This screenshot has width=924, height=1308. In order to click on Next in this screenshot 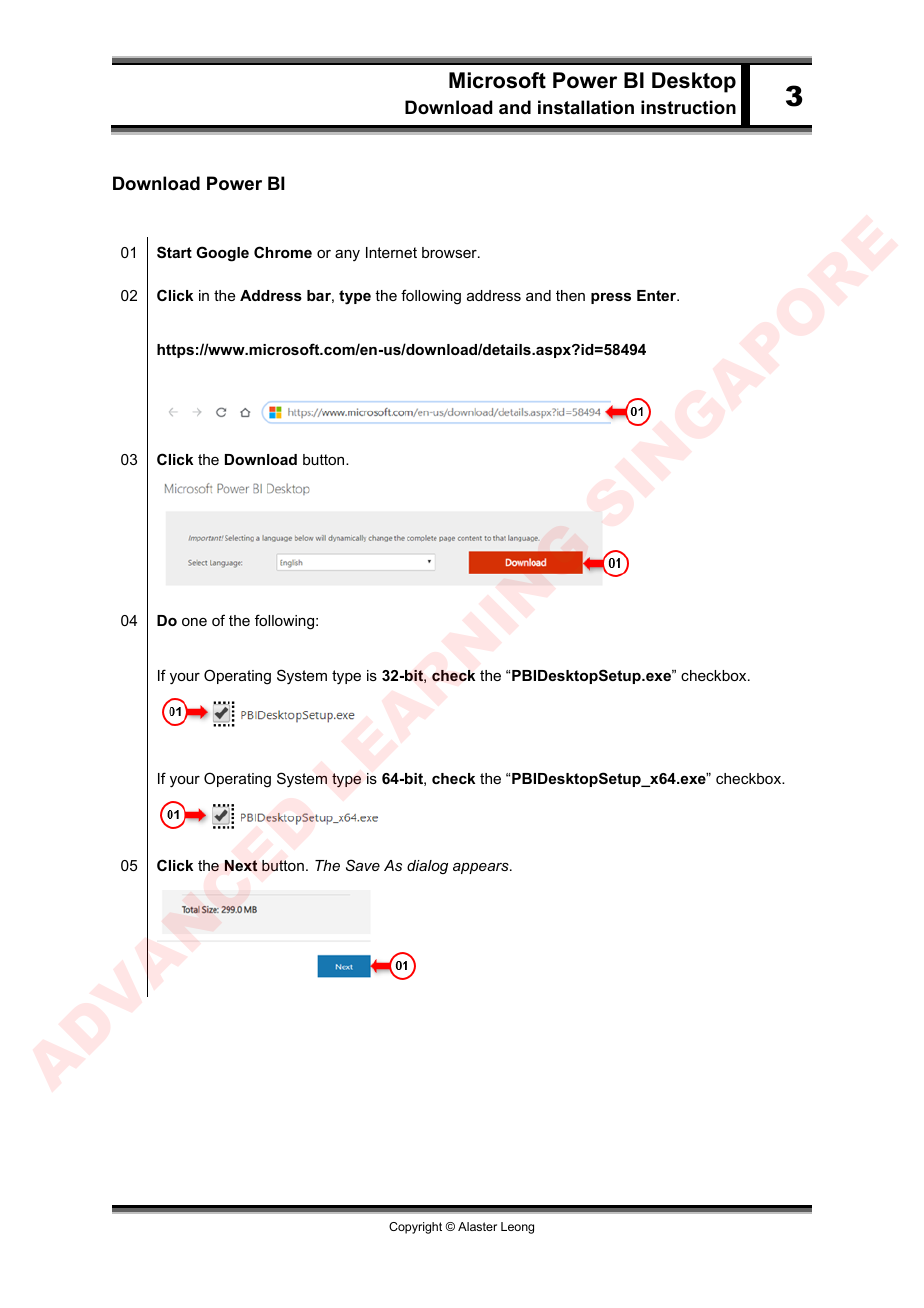, I will do `click(241, 866)`.
